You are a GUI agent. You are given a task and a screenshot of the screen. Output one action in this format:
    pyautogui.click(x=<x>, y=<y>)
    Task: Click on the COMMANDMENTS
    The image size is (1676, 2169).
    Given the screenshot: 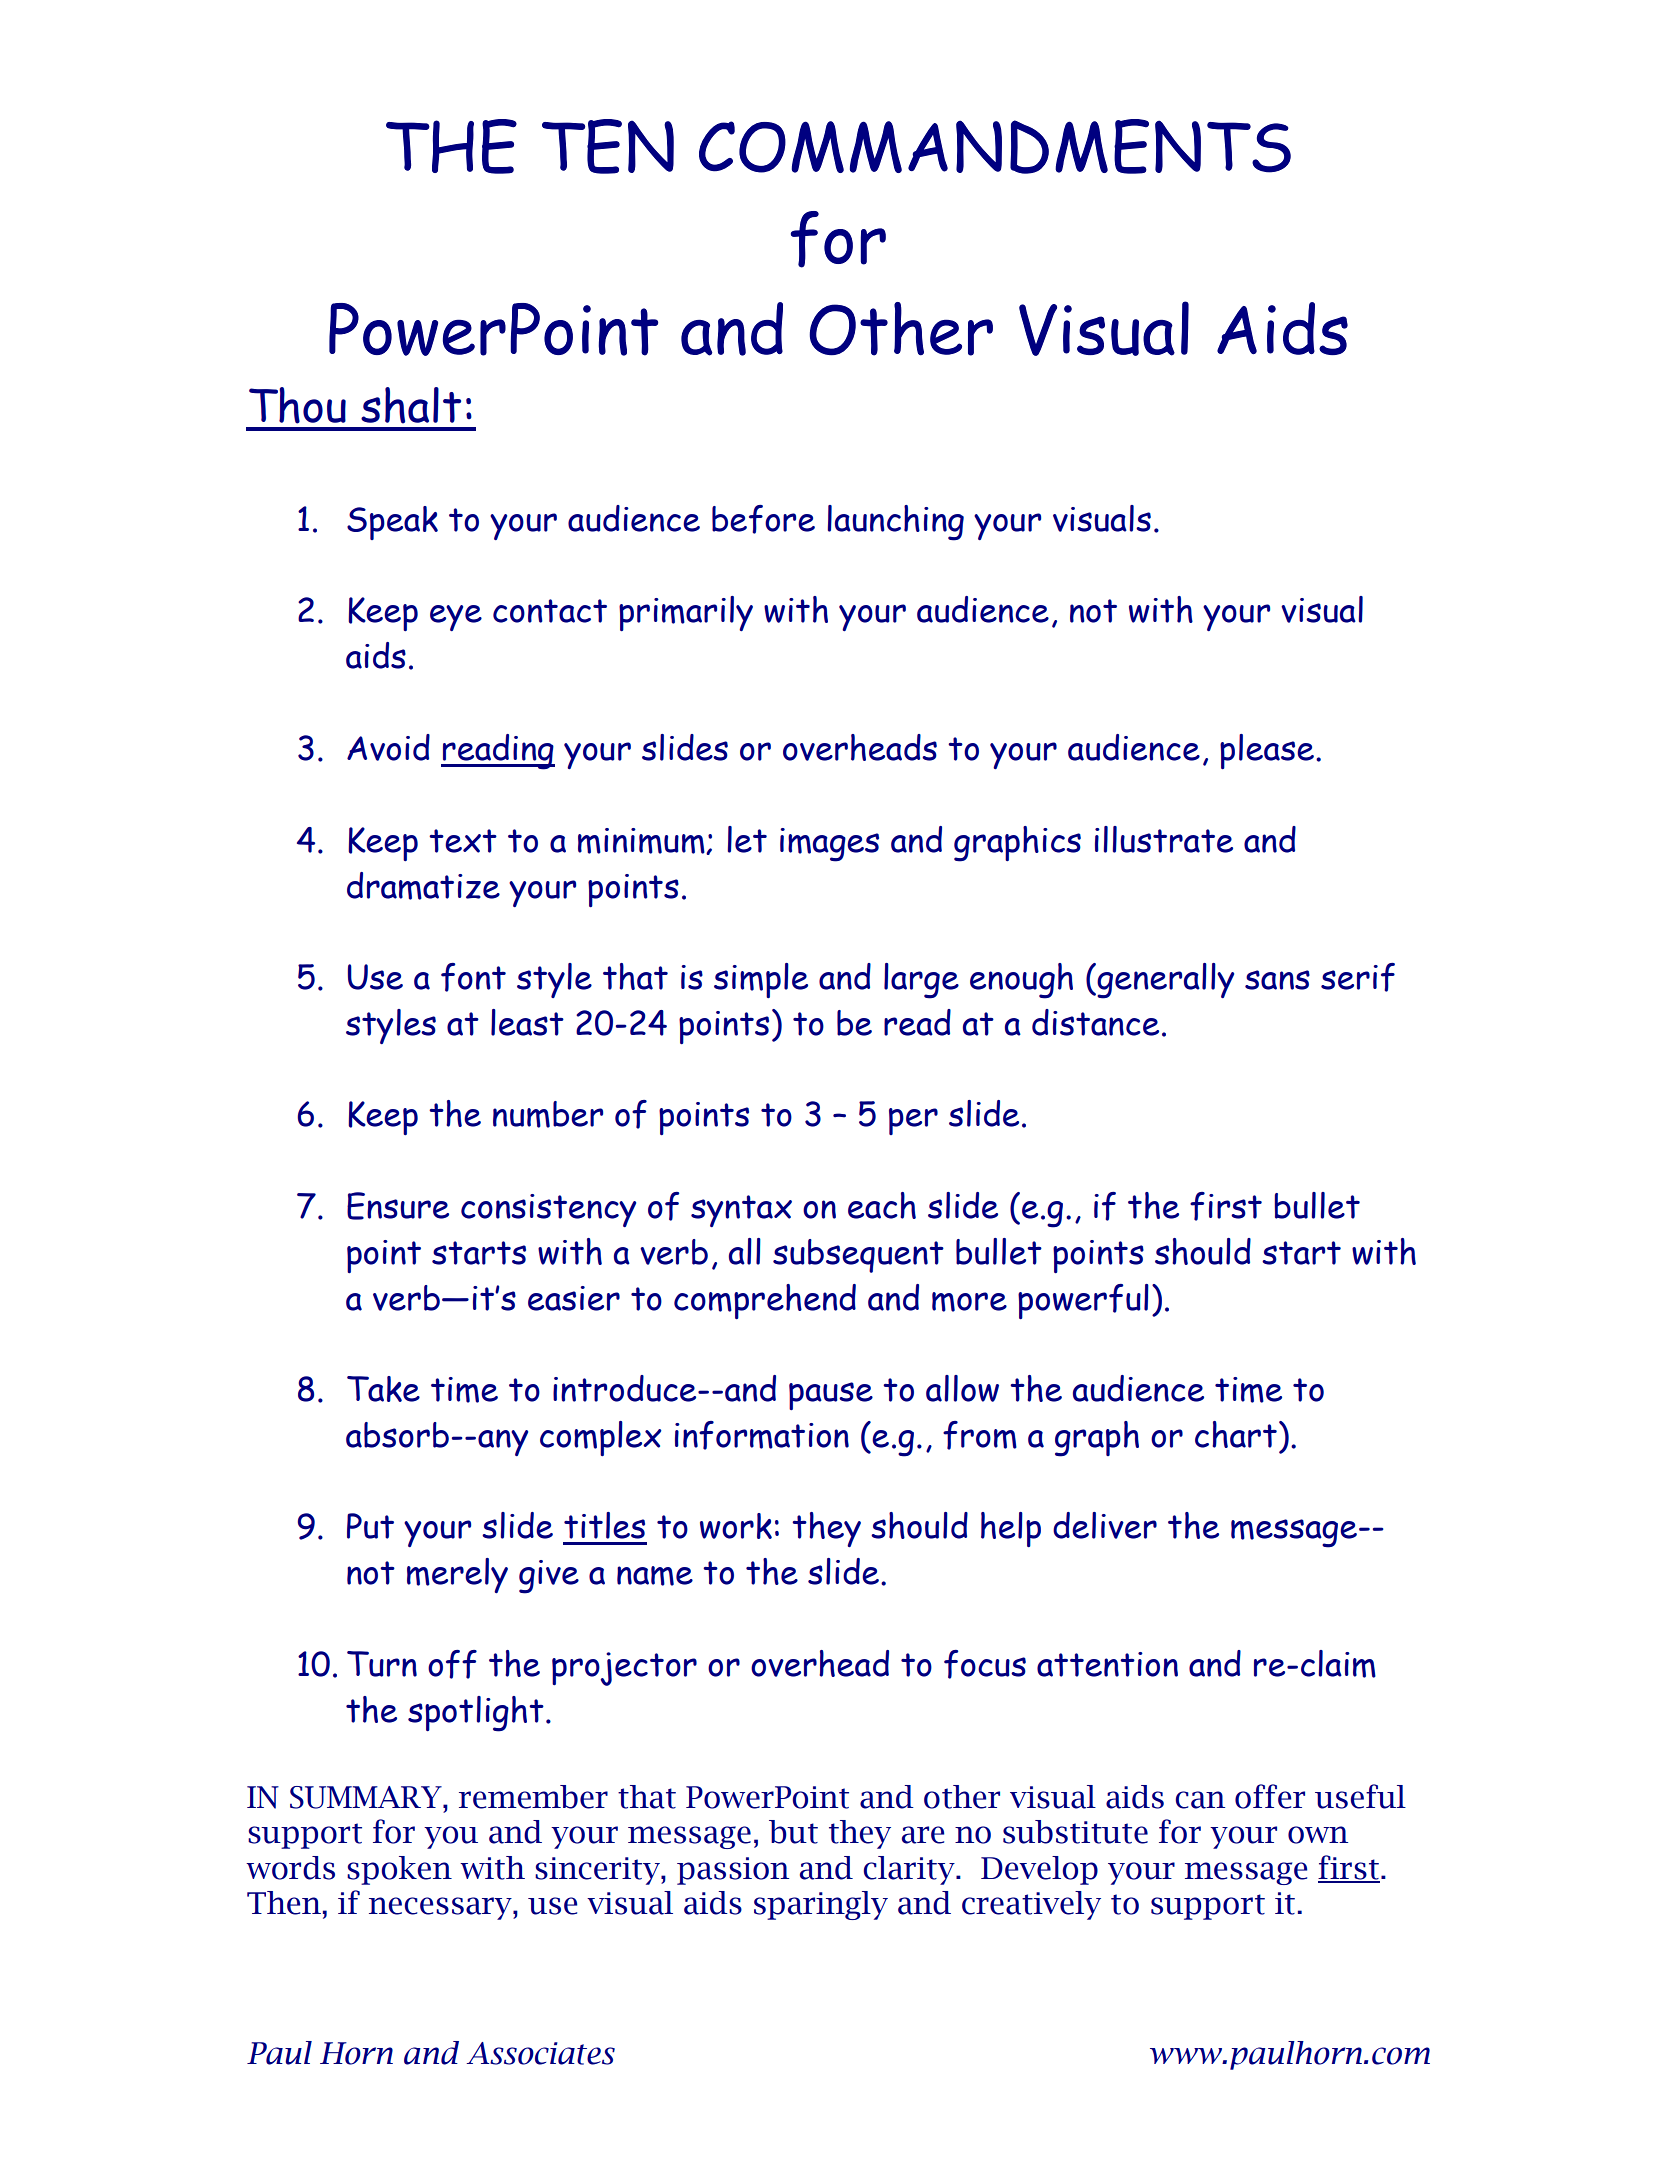 What is the action you would take?
    pyautogui.click(x=995, y=146)
